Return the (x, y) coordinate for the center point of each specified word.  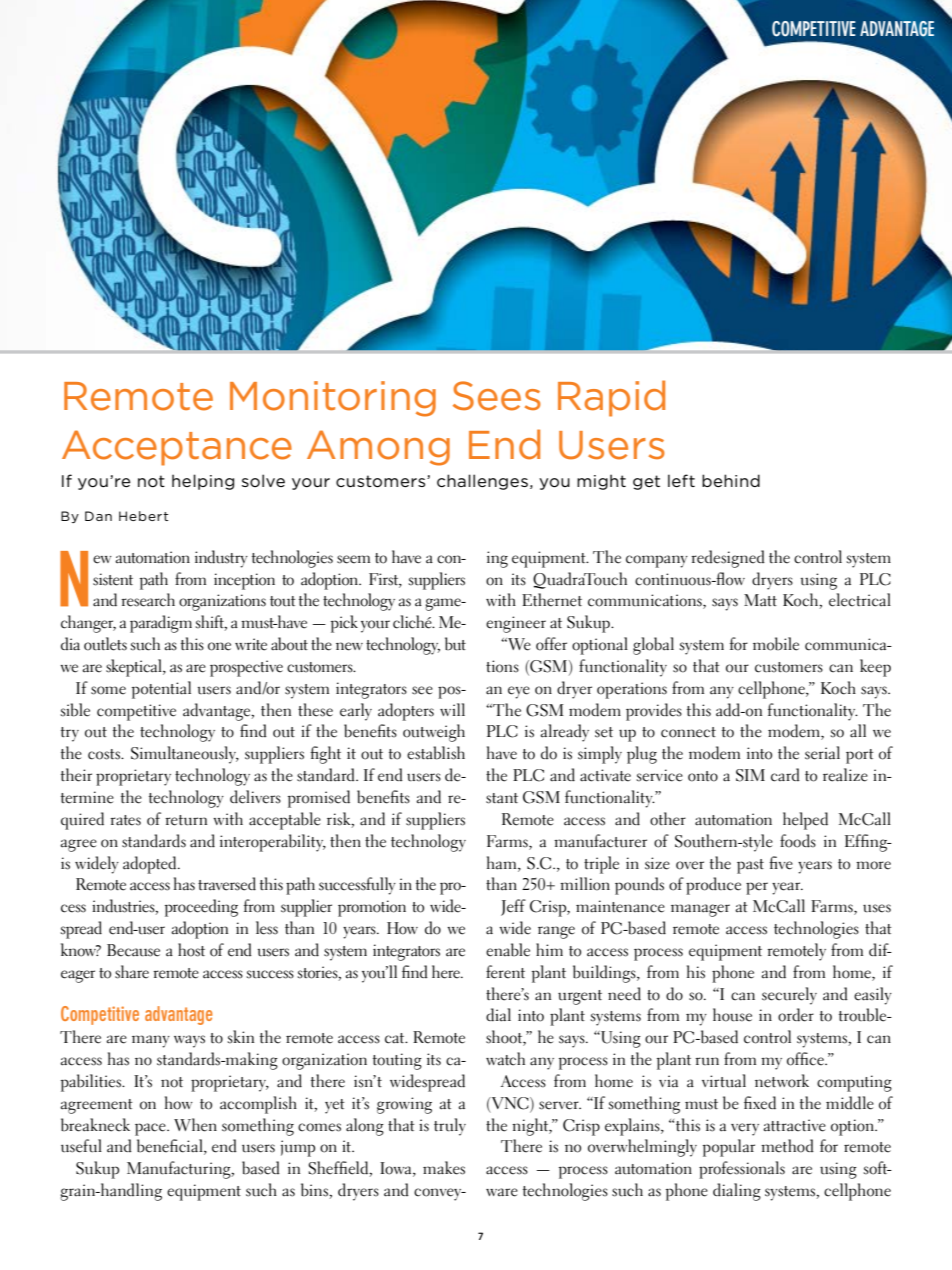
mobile (776, 644)
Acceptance (177, 448)
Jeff (513, 907)
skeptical (135, 668)
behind (731, 480)
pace (151, 1129)
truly (450, 1127)
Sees (497, 396)
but (455, 644)
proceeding (201, 908)
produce (713, 886)
